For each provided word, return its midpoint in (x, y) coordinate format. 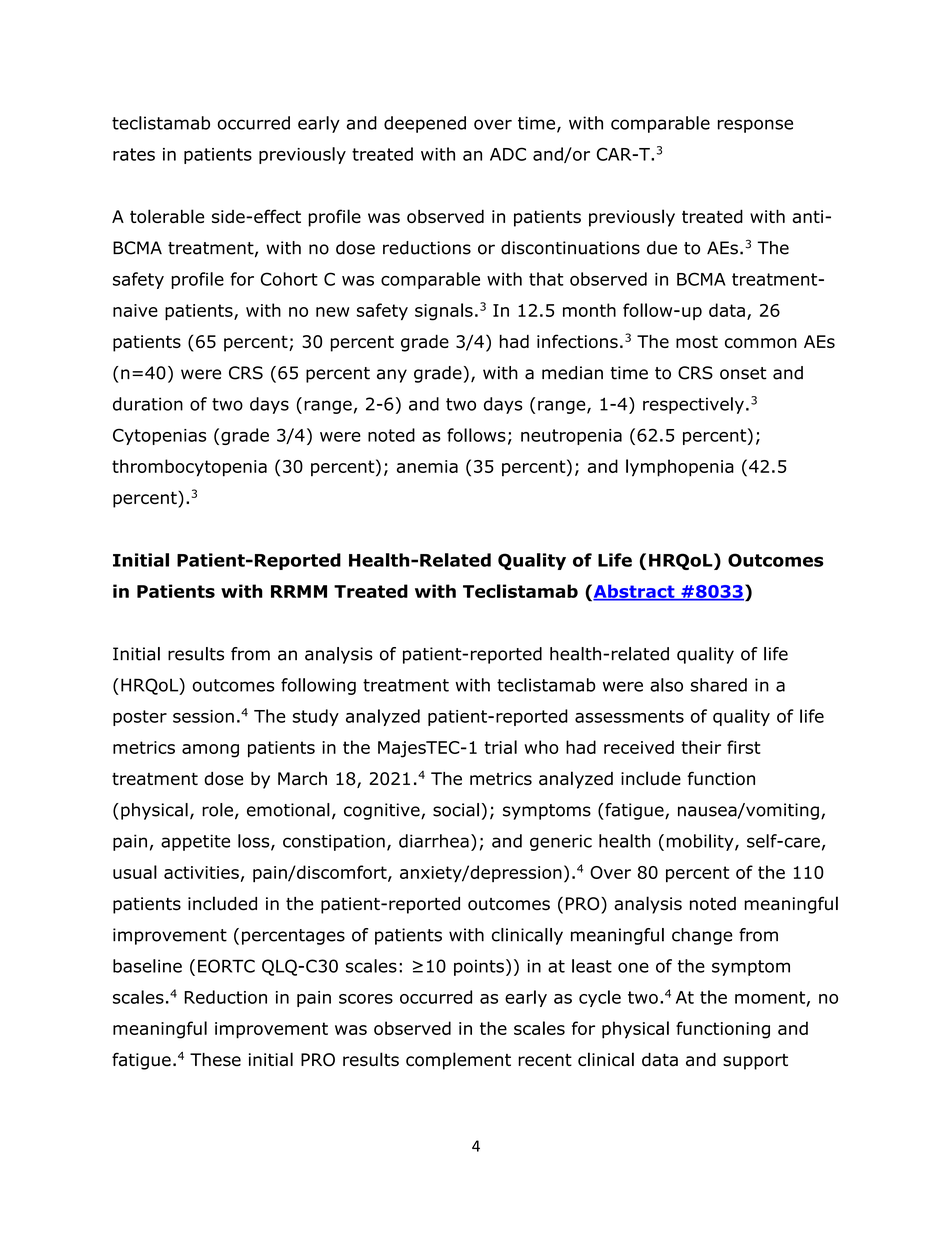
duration (148, 404)
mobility (701, 842)
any (392, 376)
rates (134, 154)
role (217, 810)
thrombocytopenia (189, 468)
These (215, 1060)
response (755, 126)
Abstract (634, 592)
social (456, 810)
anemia (427, 466)
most (697, 341)
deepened (425, 124)
